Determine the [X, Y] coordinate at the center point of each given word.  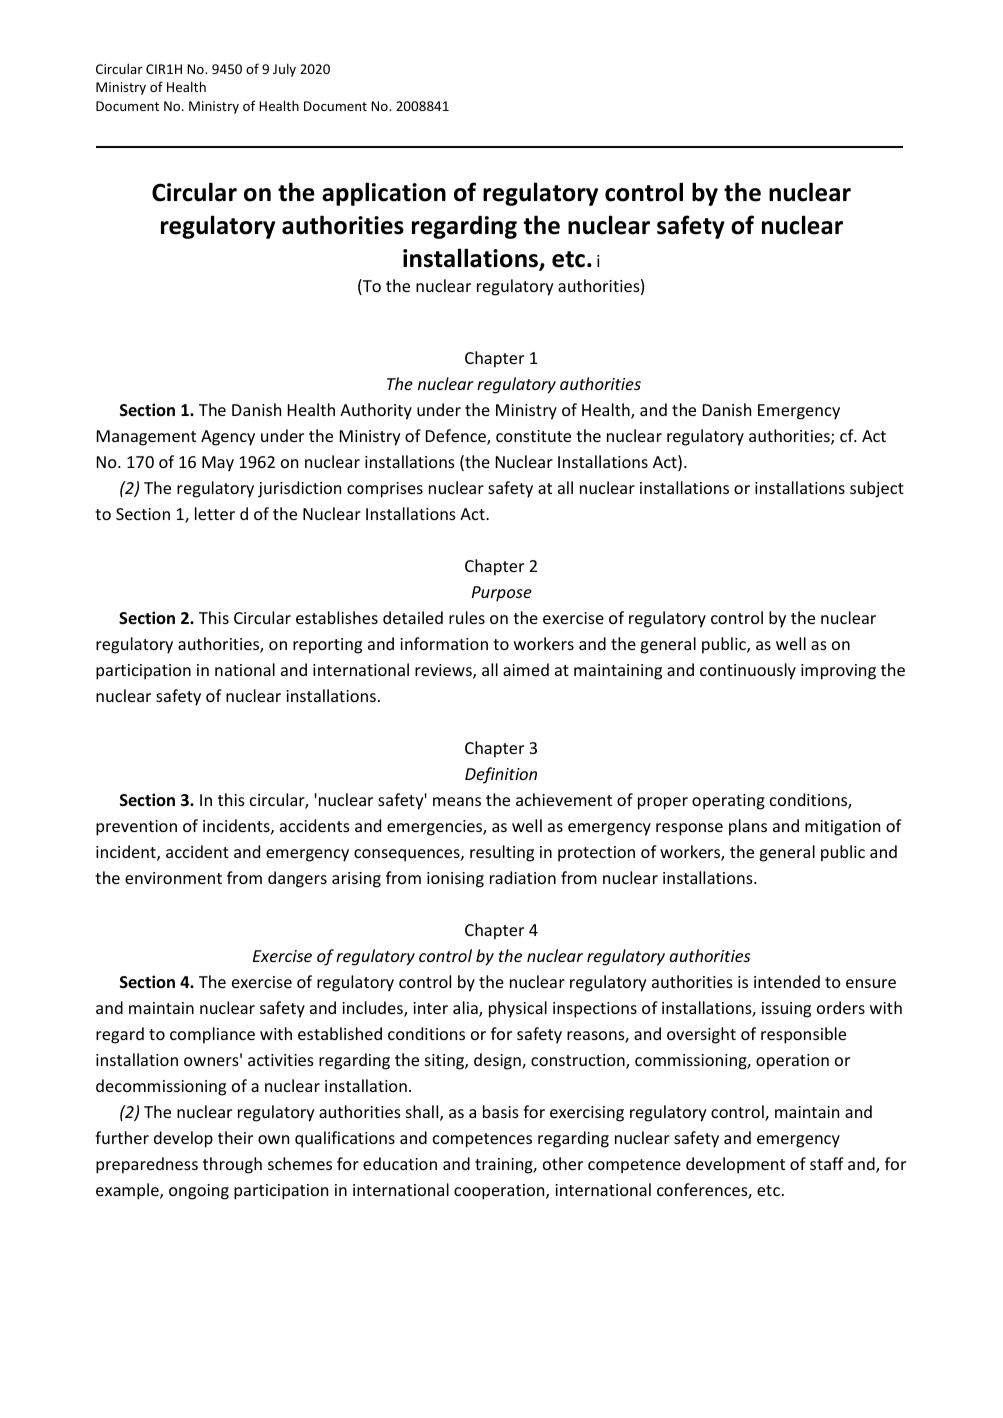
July [284, 70]
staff [827, 1163]
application [384, 194]
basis [501, 1111]
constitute [533, 436]
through [232, 1165]
